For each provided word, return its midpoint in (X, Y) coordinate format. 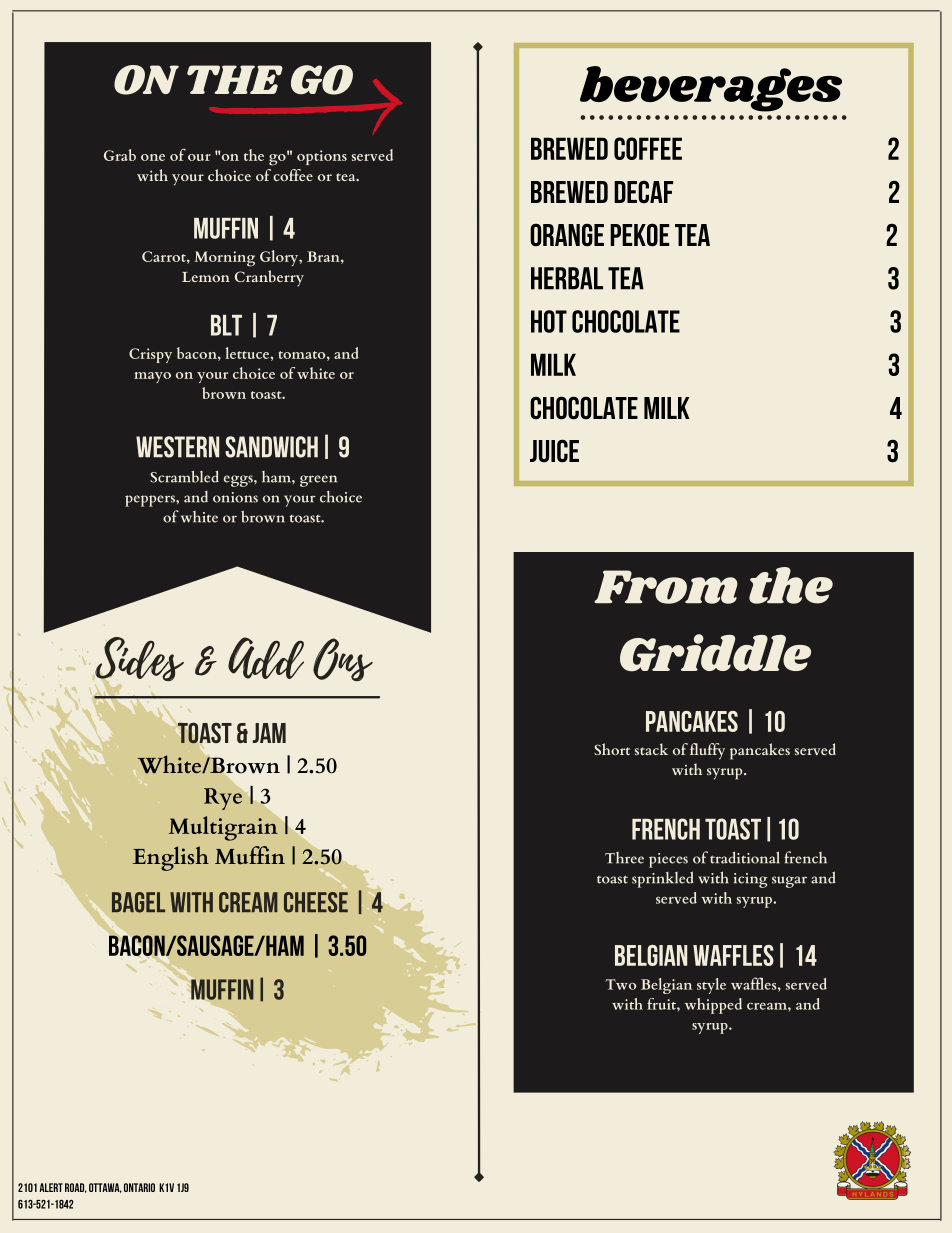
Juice (554, 451)
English (170, 858)
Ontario (139, 1187)
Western (177, 447)
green (318, 481)
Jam (269, 733)
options (322, 157)
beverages (711, 89)
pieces (668, 860)
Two (620, 984)
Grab (120, 155)
